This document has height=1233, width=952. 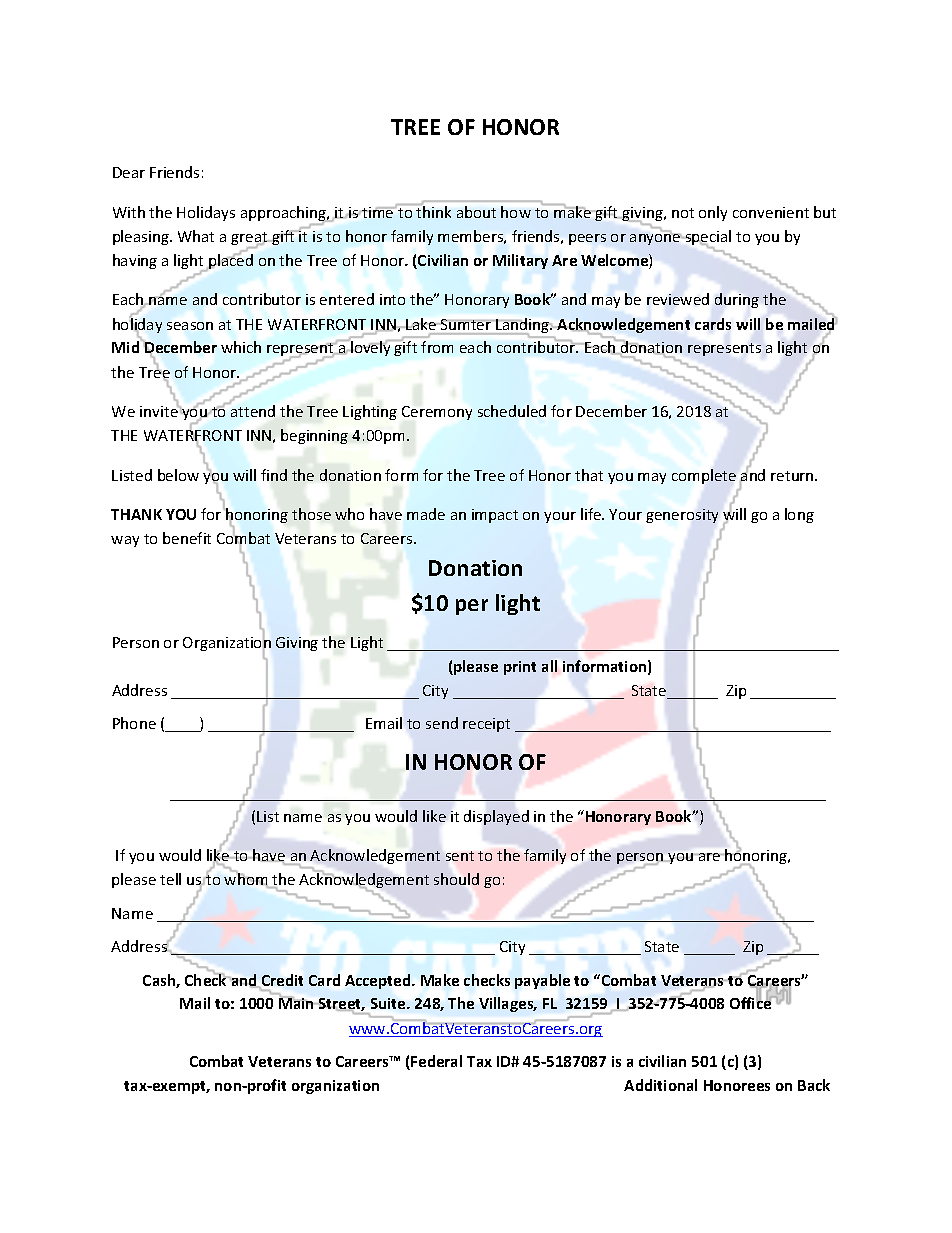 I want to click on What, so click(x=196, y=236).
